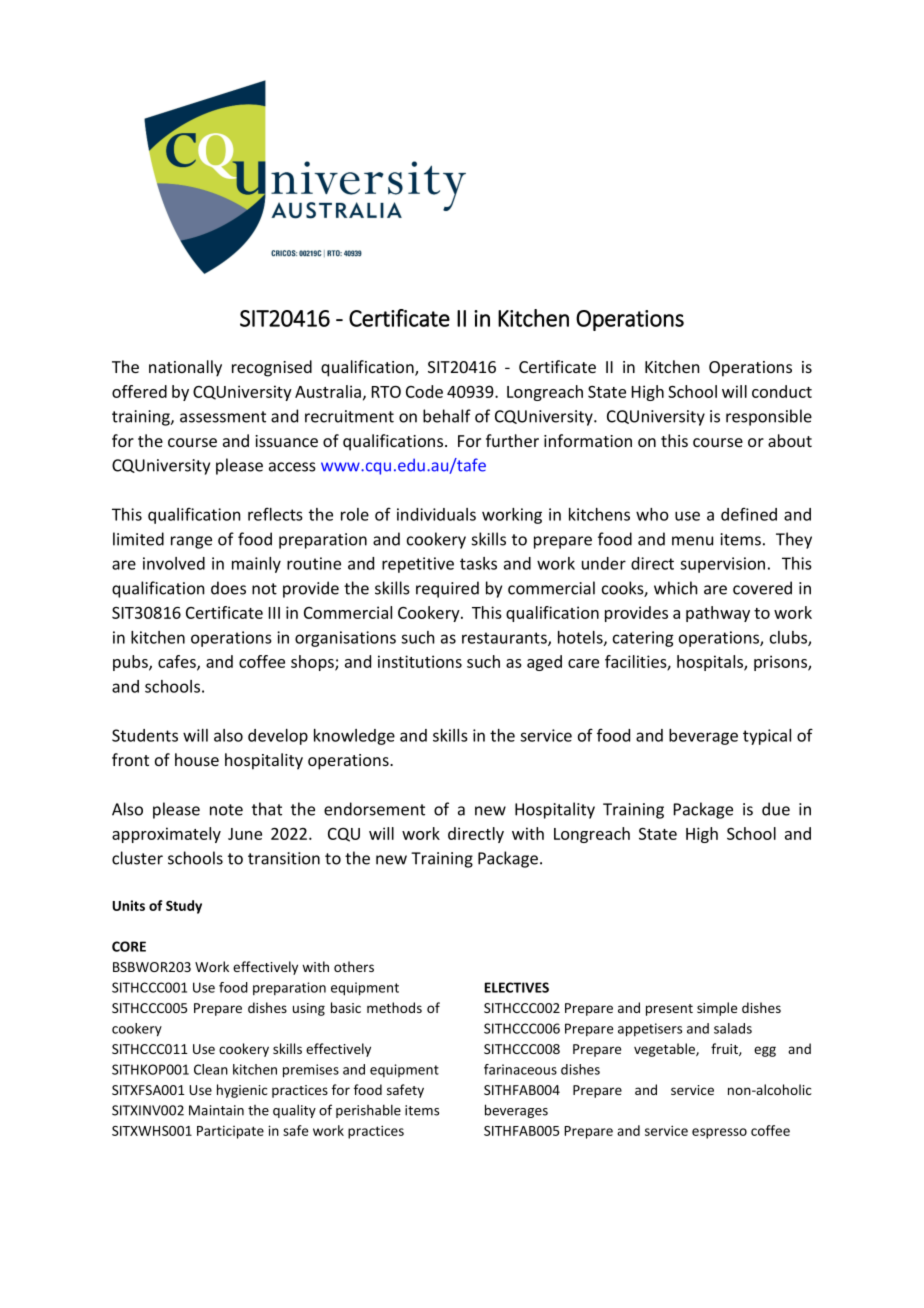  Describe the element at coordinates (374, 809) in the page. I see `endorsement` at that location.
